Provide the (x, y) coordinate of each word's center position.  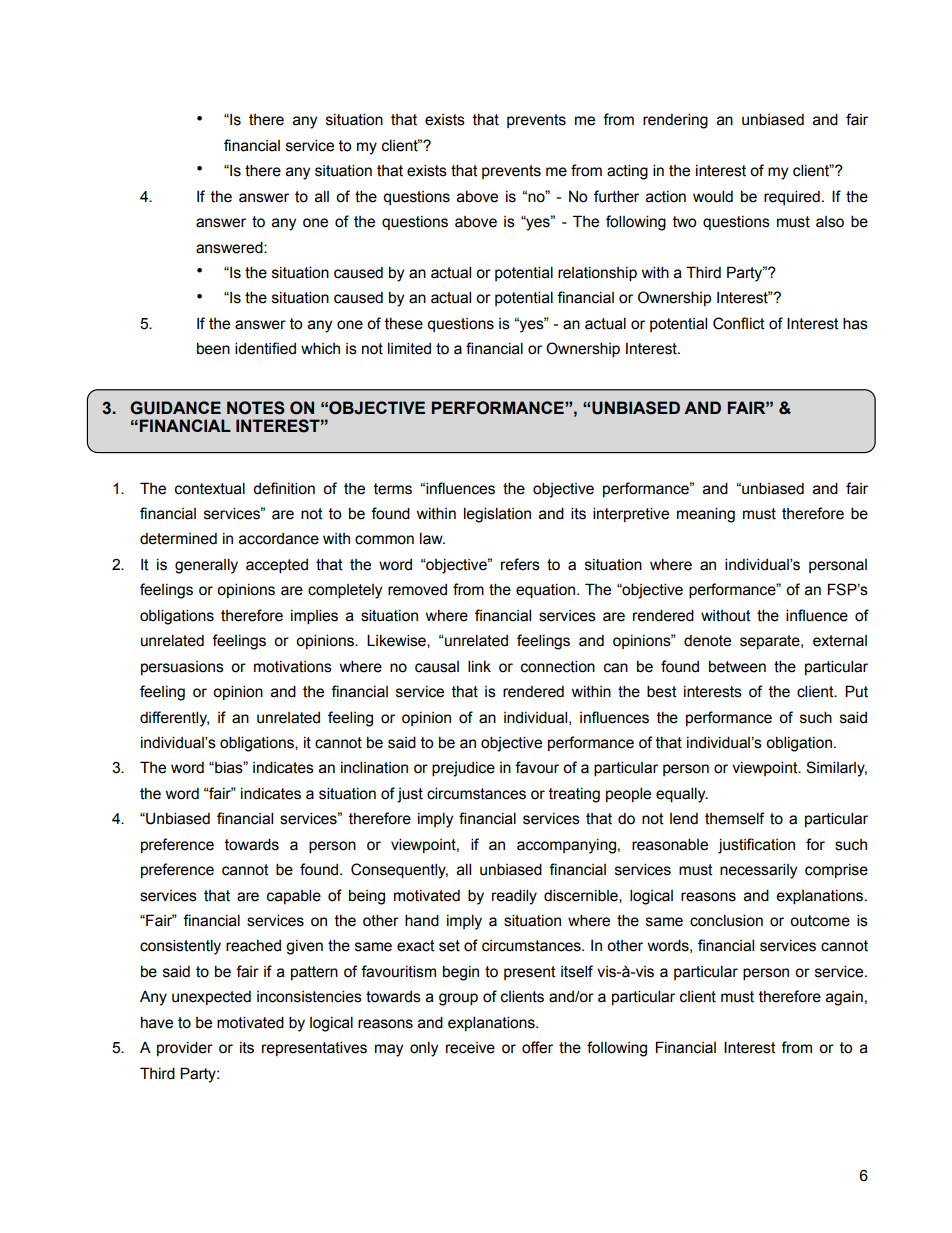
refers (520, 564)
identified (265, 348)
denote (707, 641)
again (844, 998)
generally (206, 566)
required (792, 197)
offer (537, 1047)
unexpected (211, 998)
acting (627, 172)
